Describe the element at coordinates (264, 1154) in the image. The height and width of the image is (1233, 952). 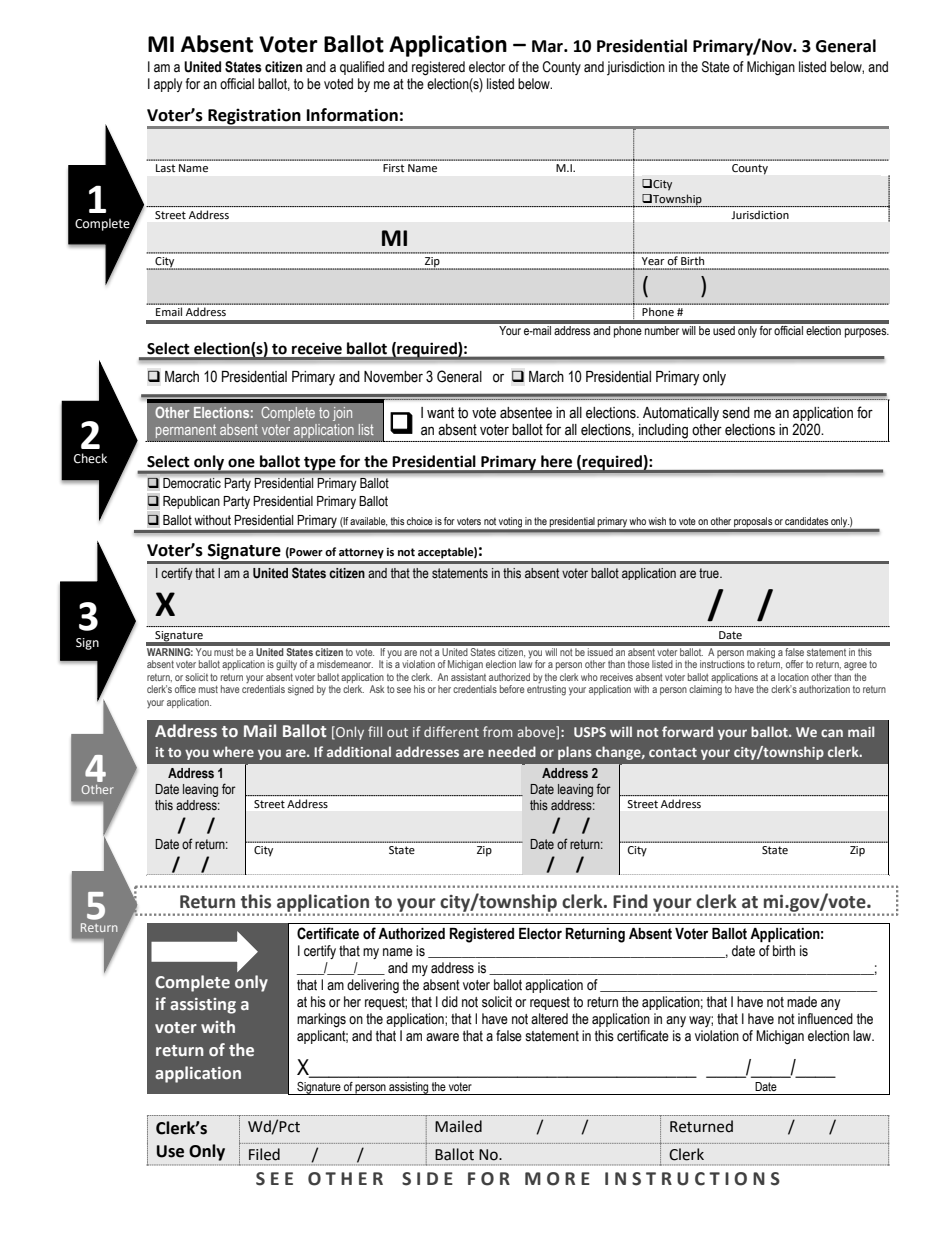
I see `Filed` at that location.
